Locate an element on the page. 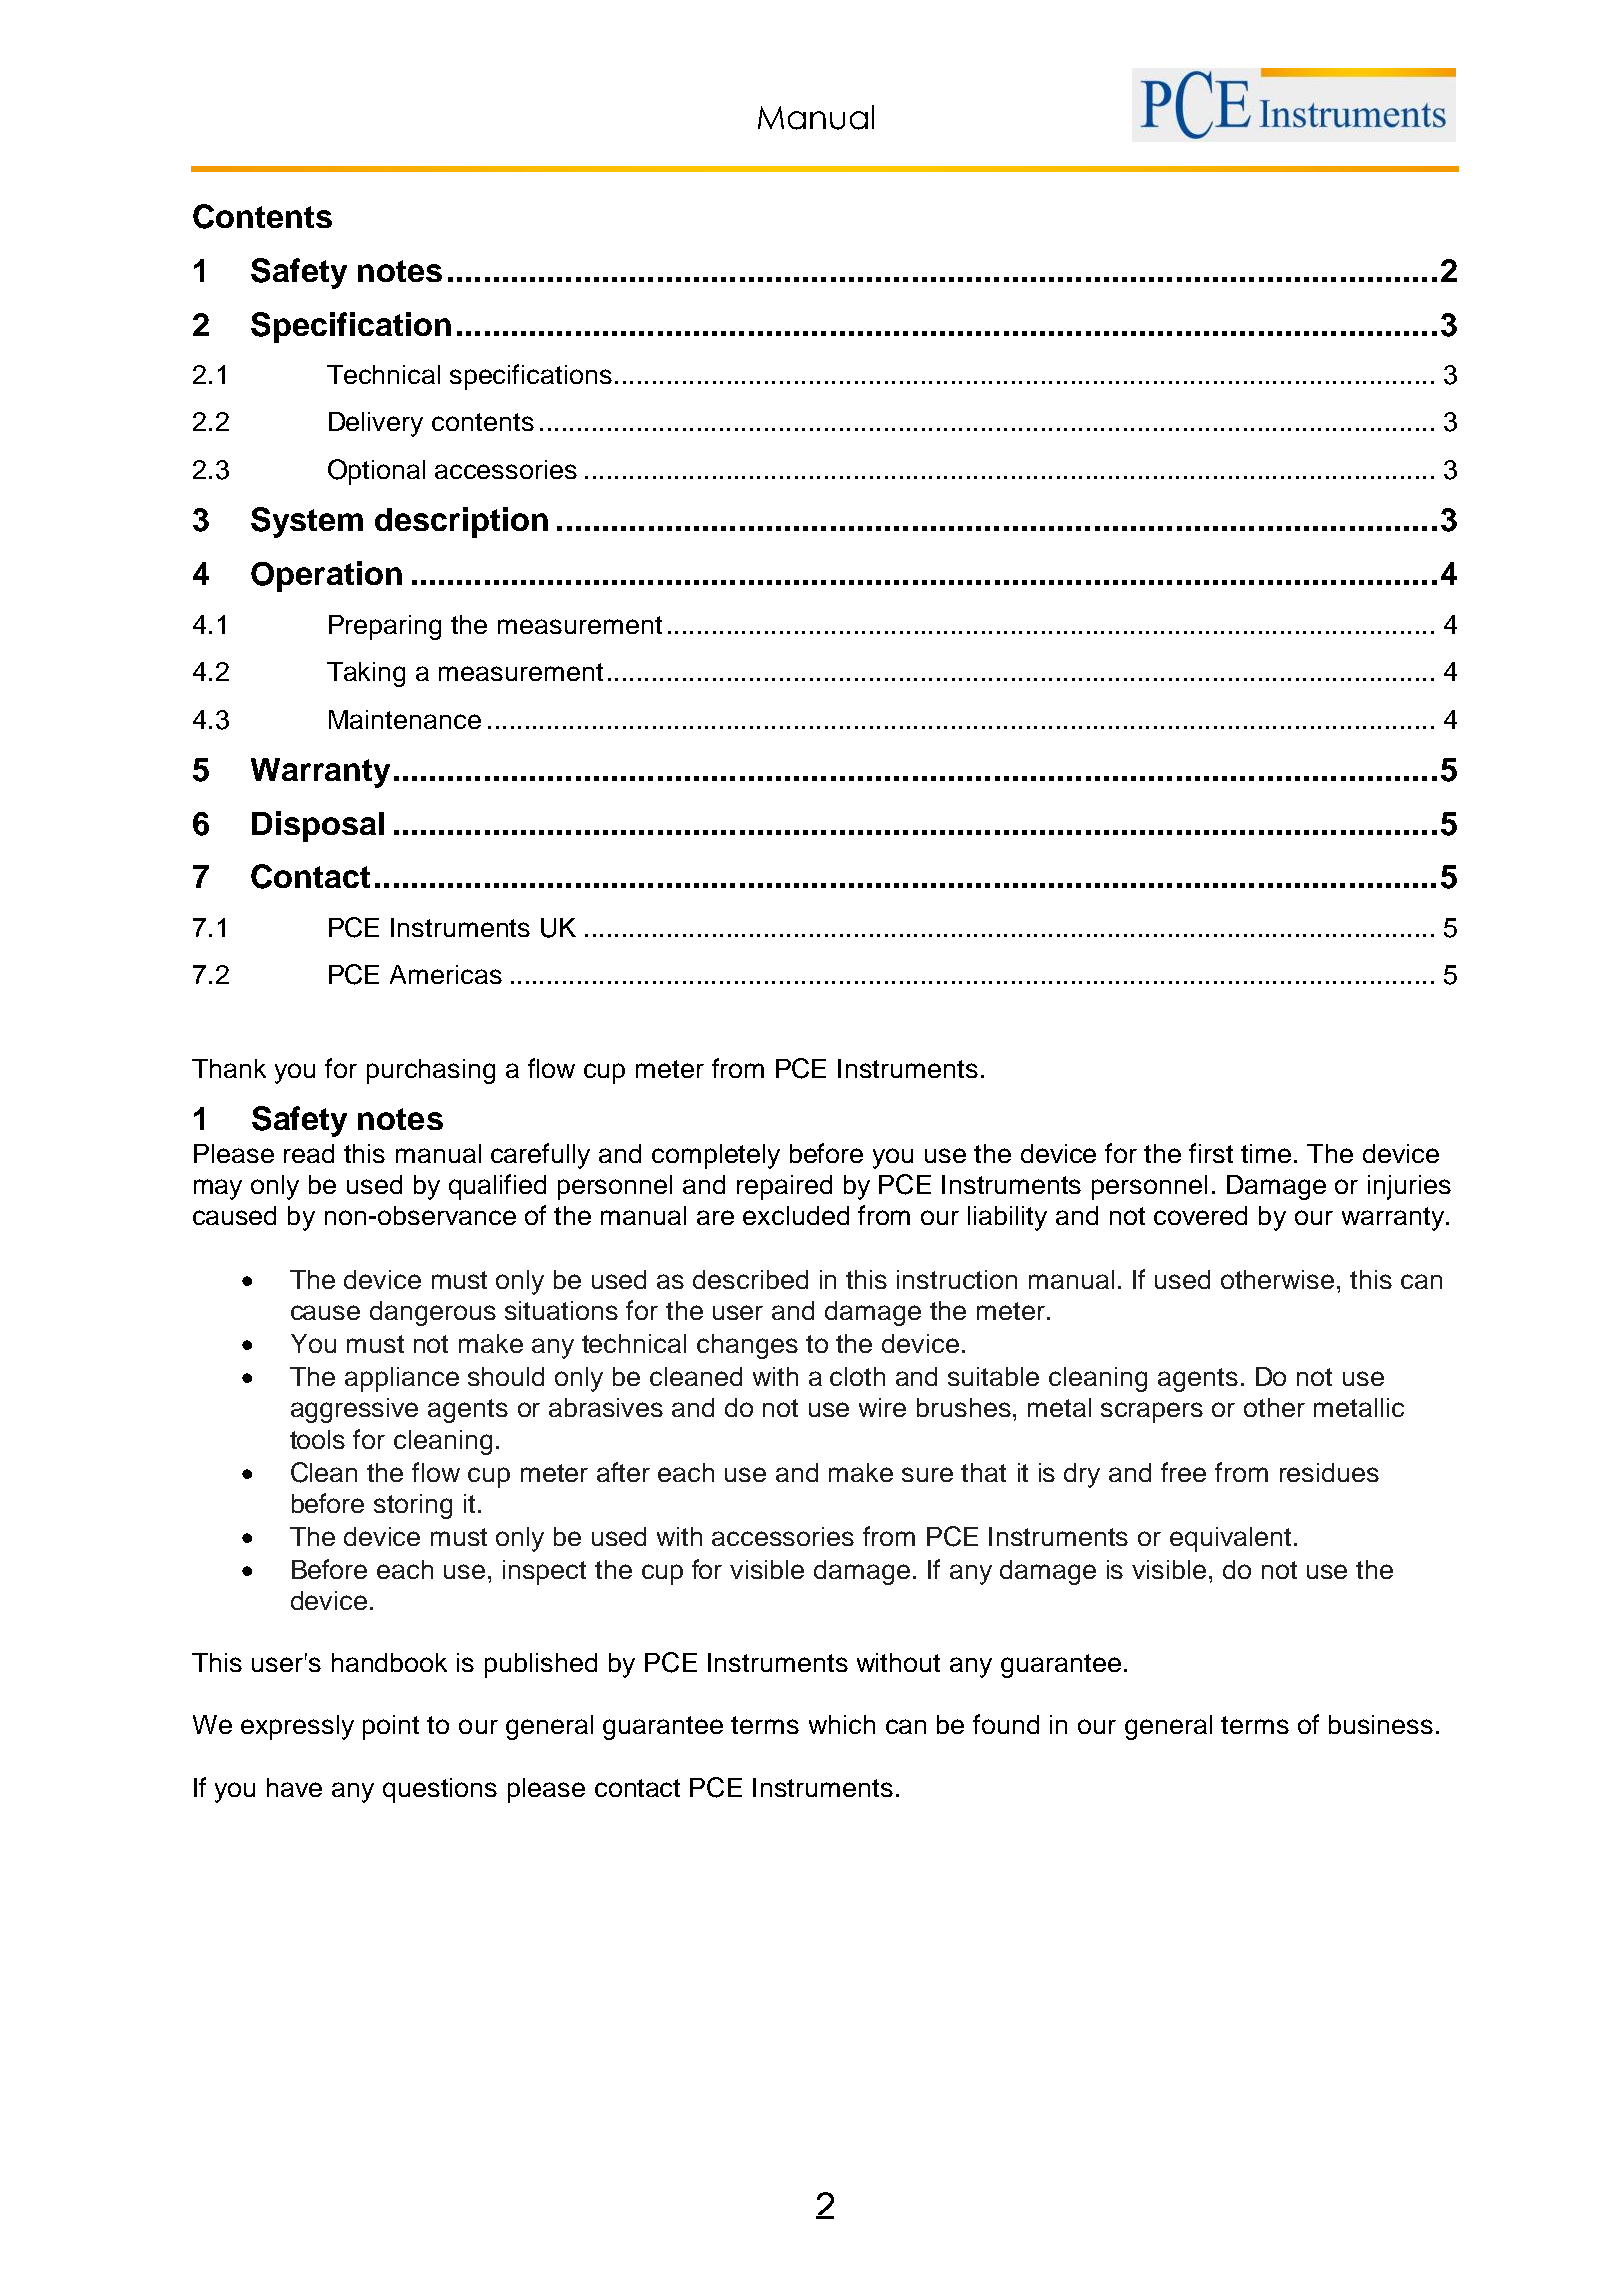  description is located at coordinates (461, 522).
